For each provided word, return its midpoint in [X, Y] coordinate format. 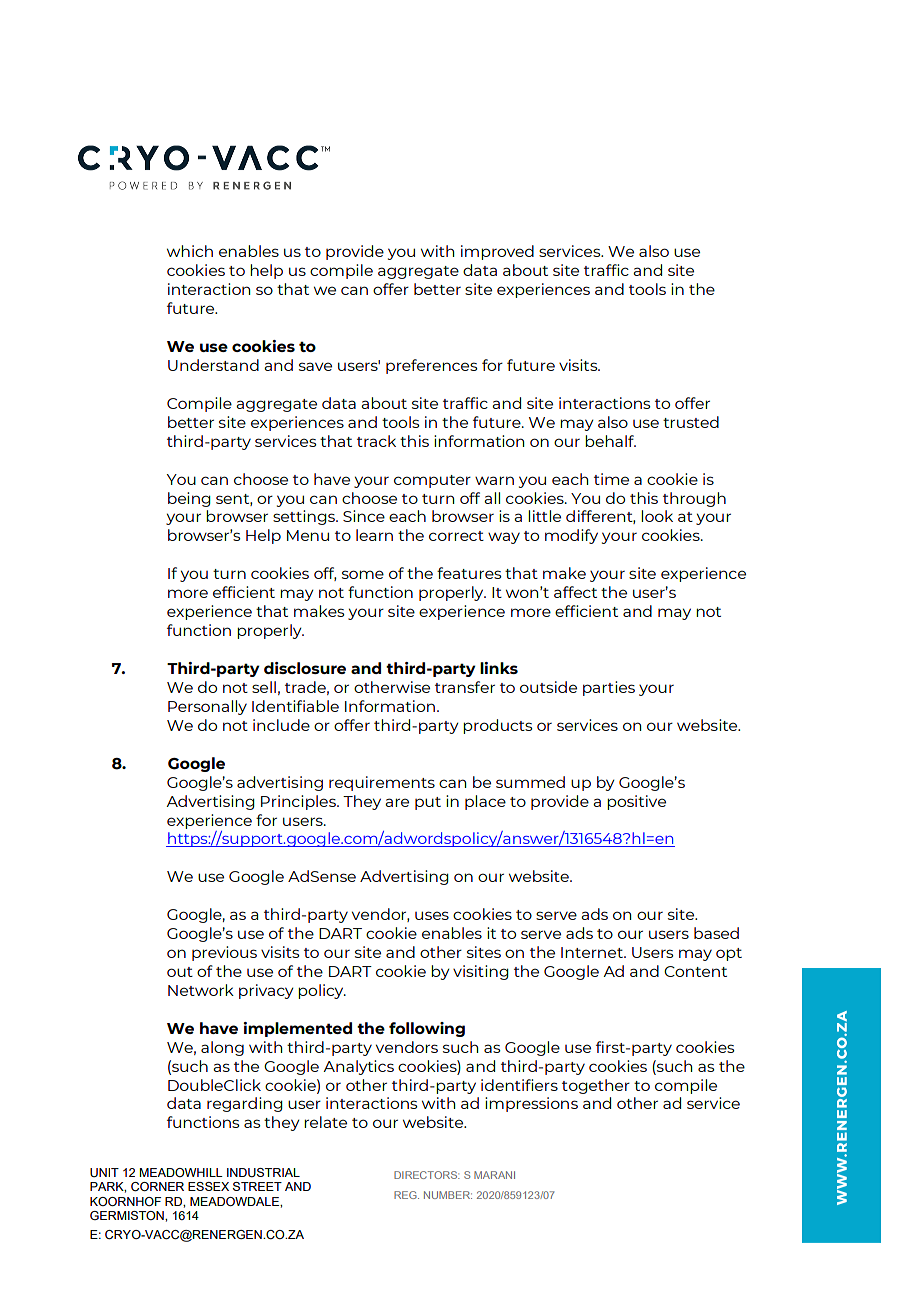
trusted [691, 422]
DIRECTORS [427, 1175]
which [190, 251]
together [596, 1086]
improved [497, 252]
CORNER [157, 1187]
